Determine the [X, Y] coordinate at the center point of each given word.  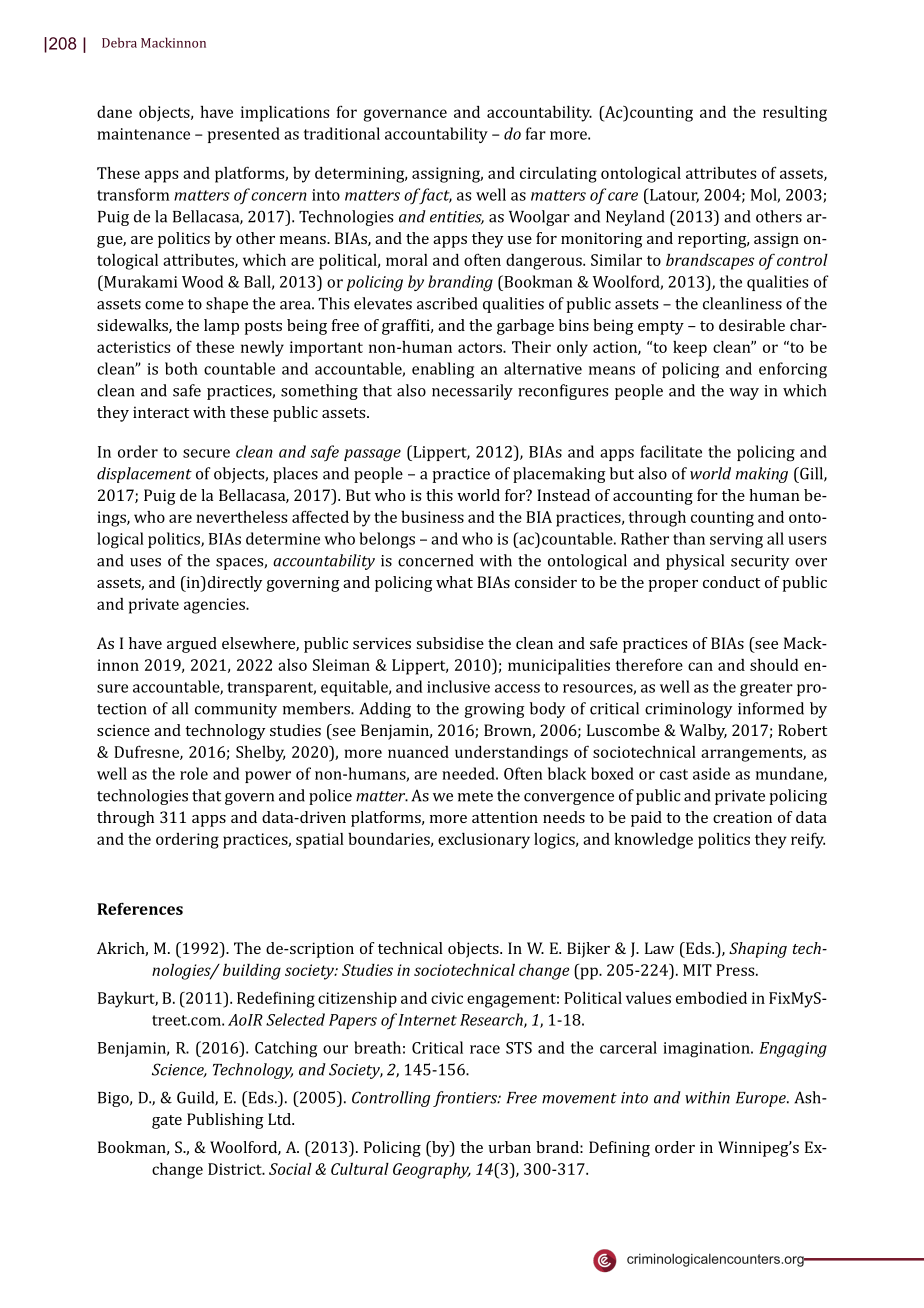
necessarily [472, 392]
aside [711, 773]
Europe [762, 1099]
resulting [795, 114]
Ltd [280, 1119]
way [744, 394]
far [536, 133]
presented [244, 135]
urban [510, 1147]
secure [206, 453]
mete [475, 796]
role [194, 773]
